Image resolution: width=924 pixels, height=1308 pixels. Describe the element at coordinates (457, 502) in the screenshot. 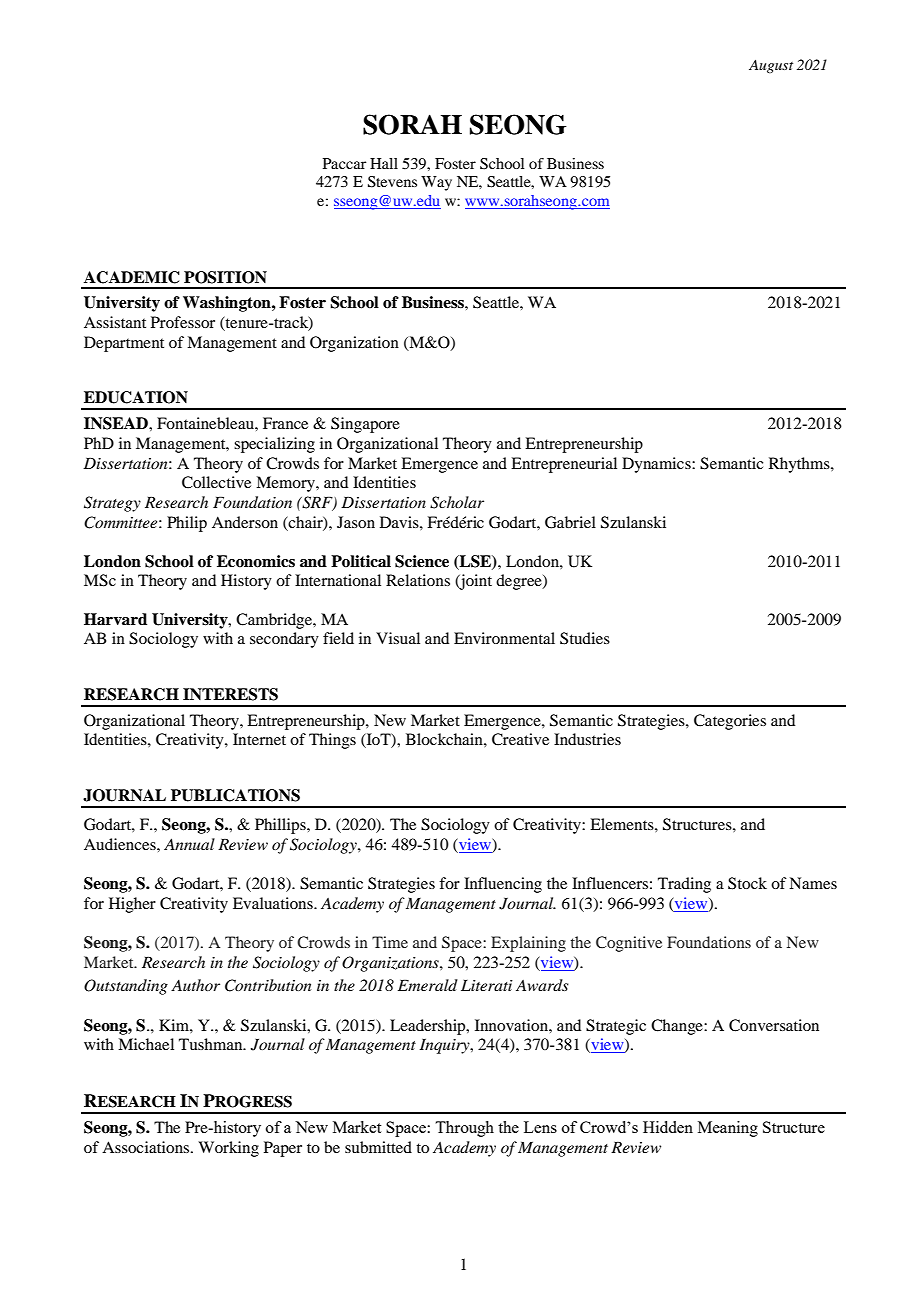

I see `Scholar` at that location.
